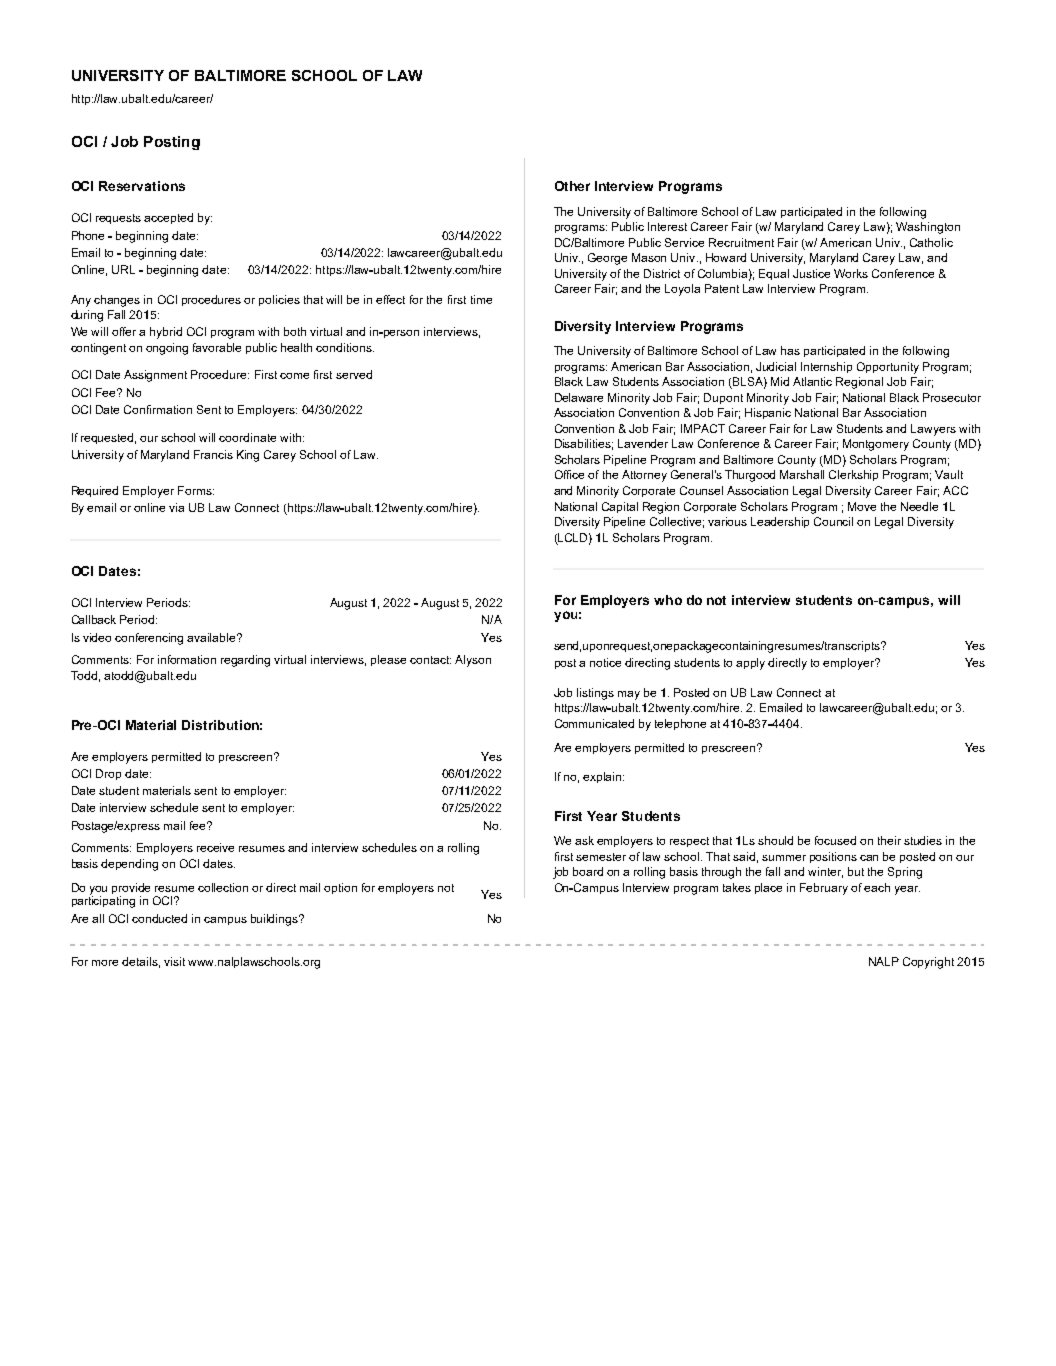  I want to click on accepted, so click(168, 218).
